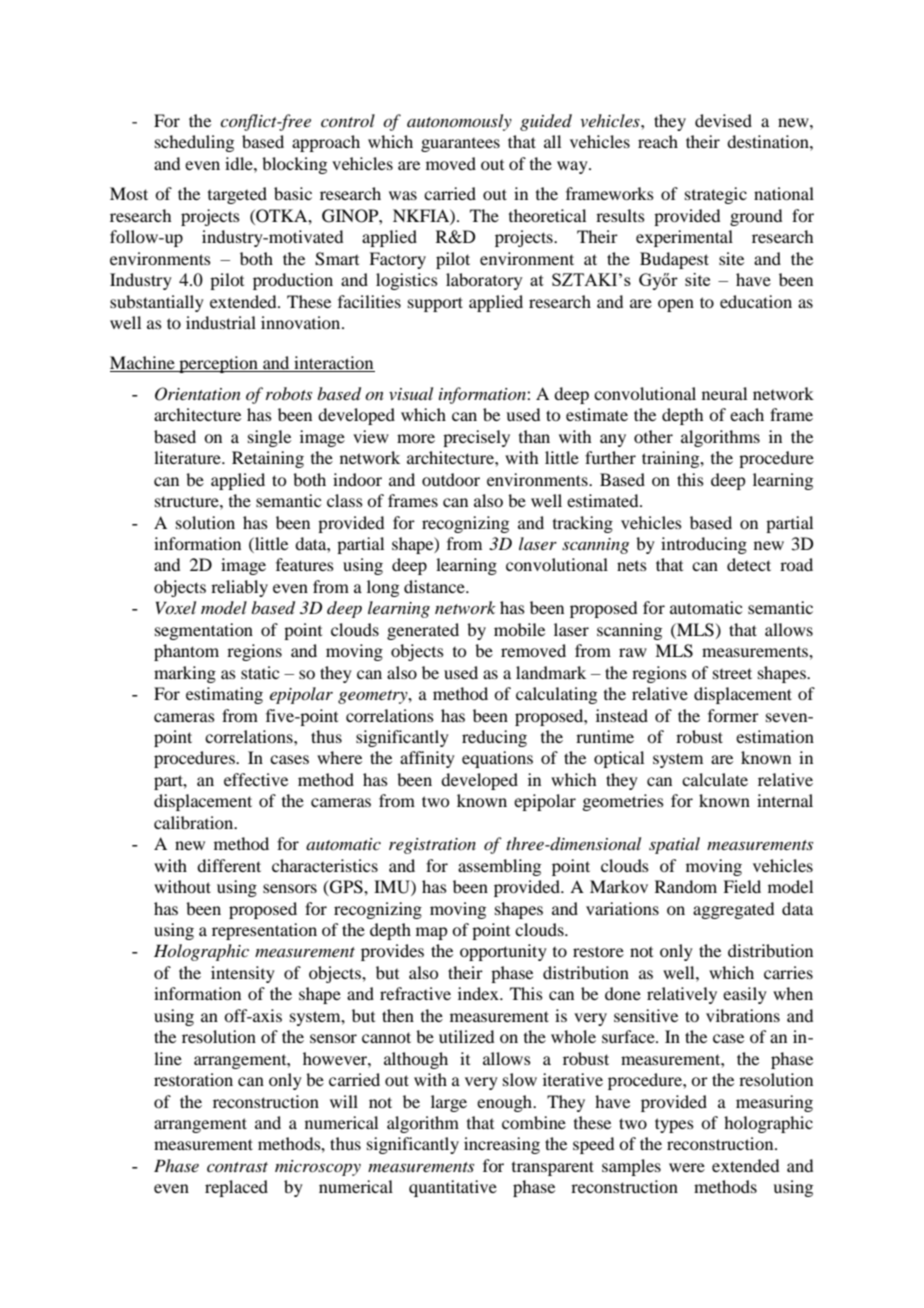 The image size is (924, 1308). Describe the element at coordinates (186, 652) in the screenshot. I see `phantom` at that location.
